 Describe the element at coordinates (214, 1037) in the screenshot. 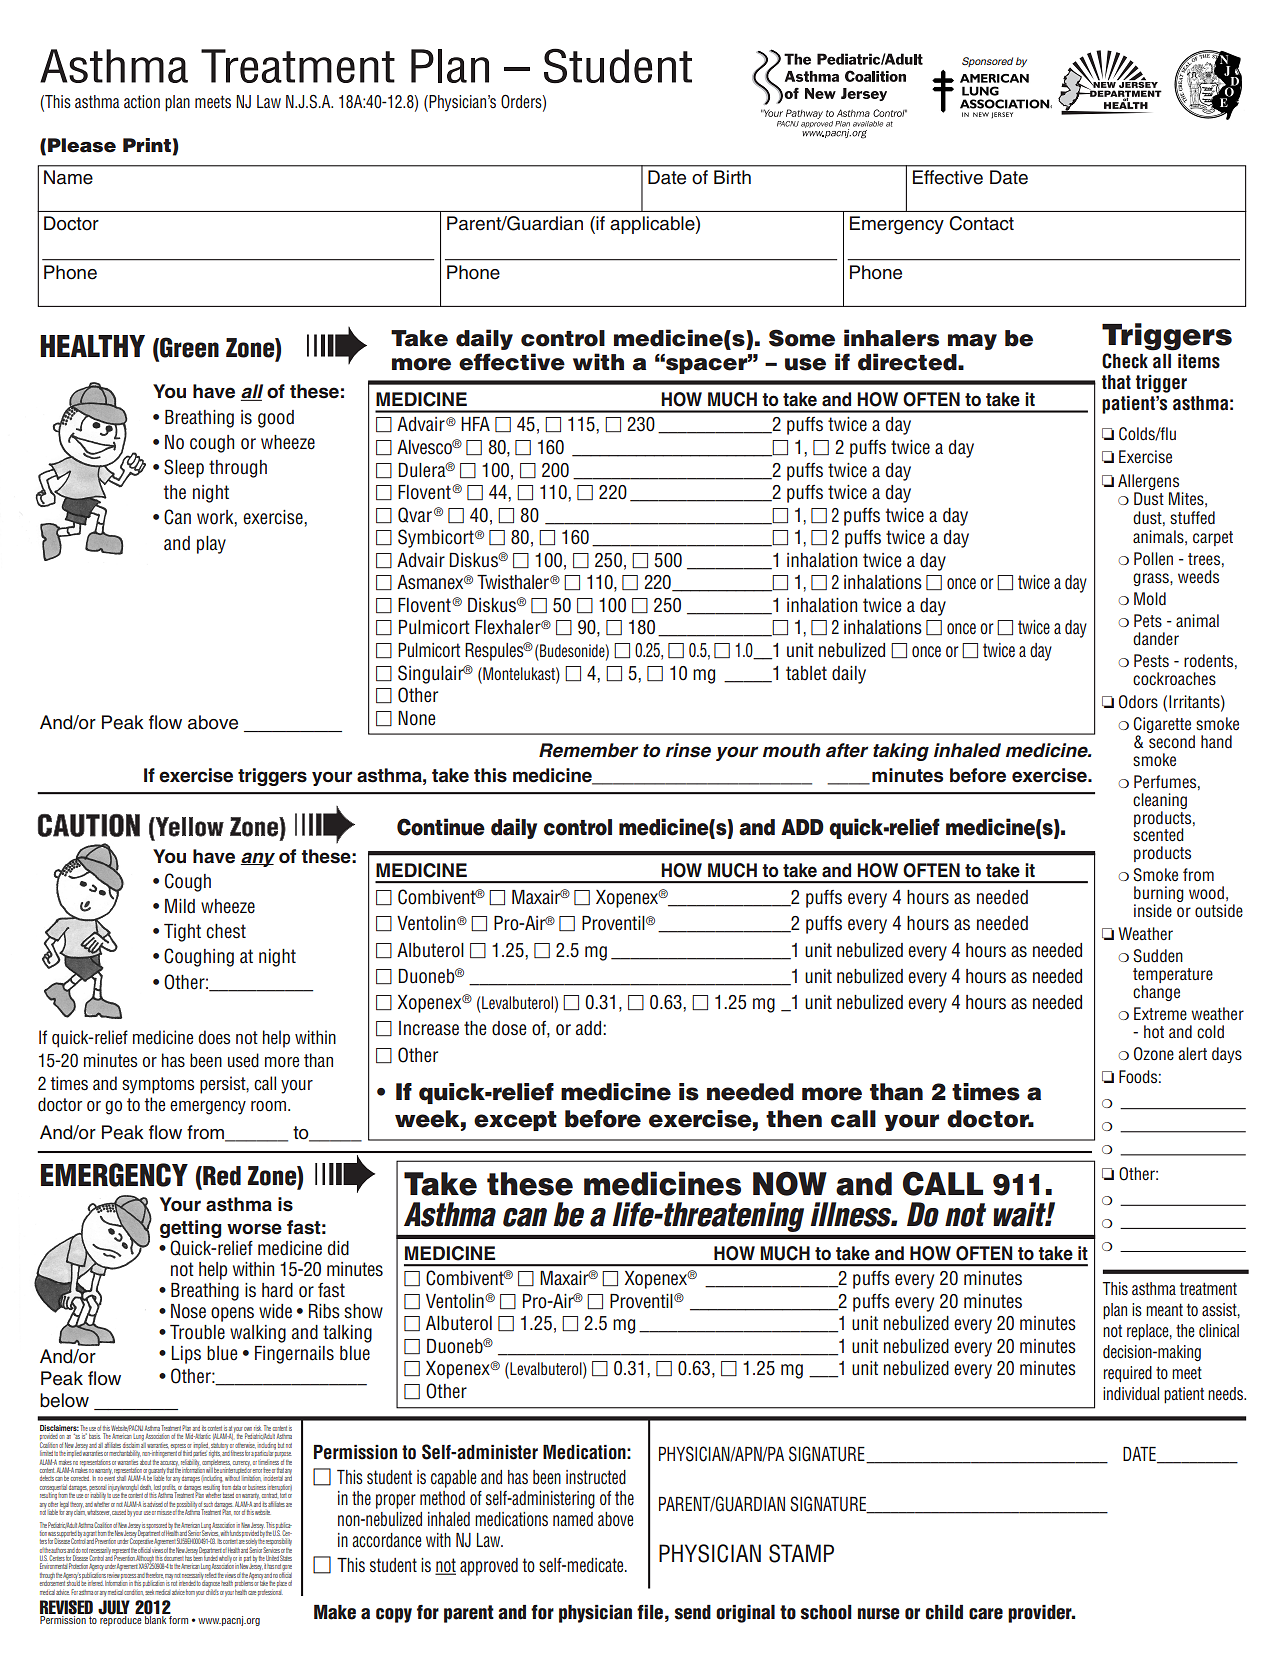

I see `does` at that location.
